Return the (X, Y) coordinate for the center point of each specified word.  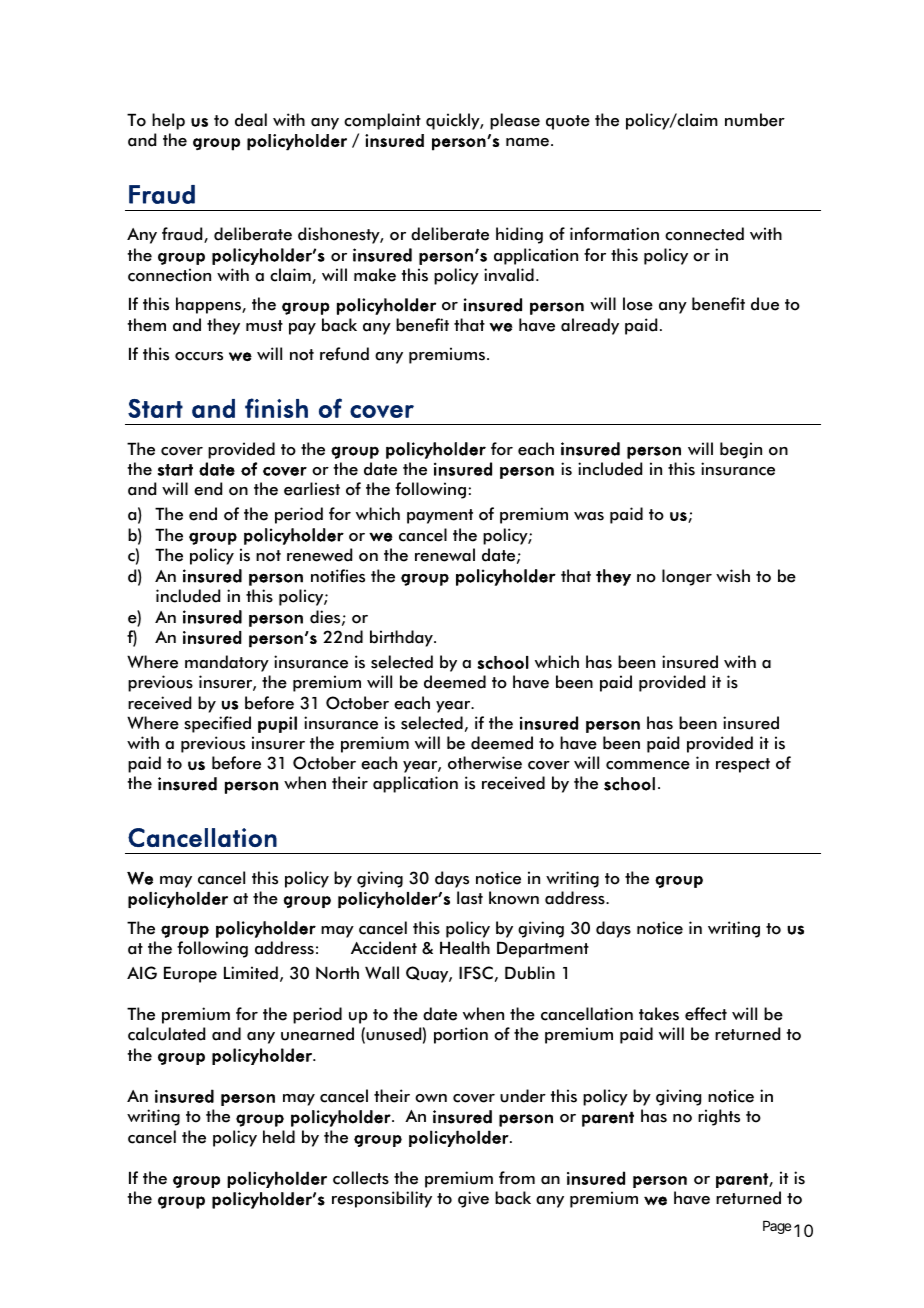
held (279, 1137)
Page (777, 1227)
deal (251, 120)
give (473, 1199)
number (755, 120)
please (515, 121)
